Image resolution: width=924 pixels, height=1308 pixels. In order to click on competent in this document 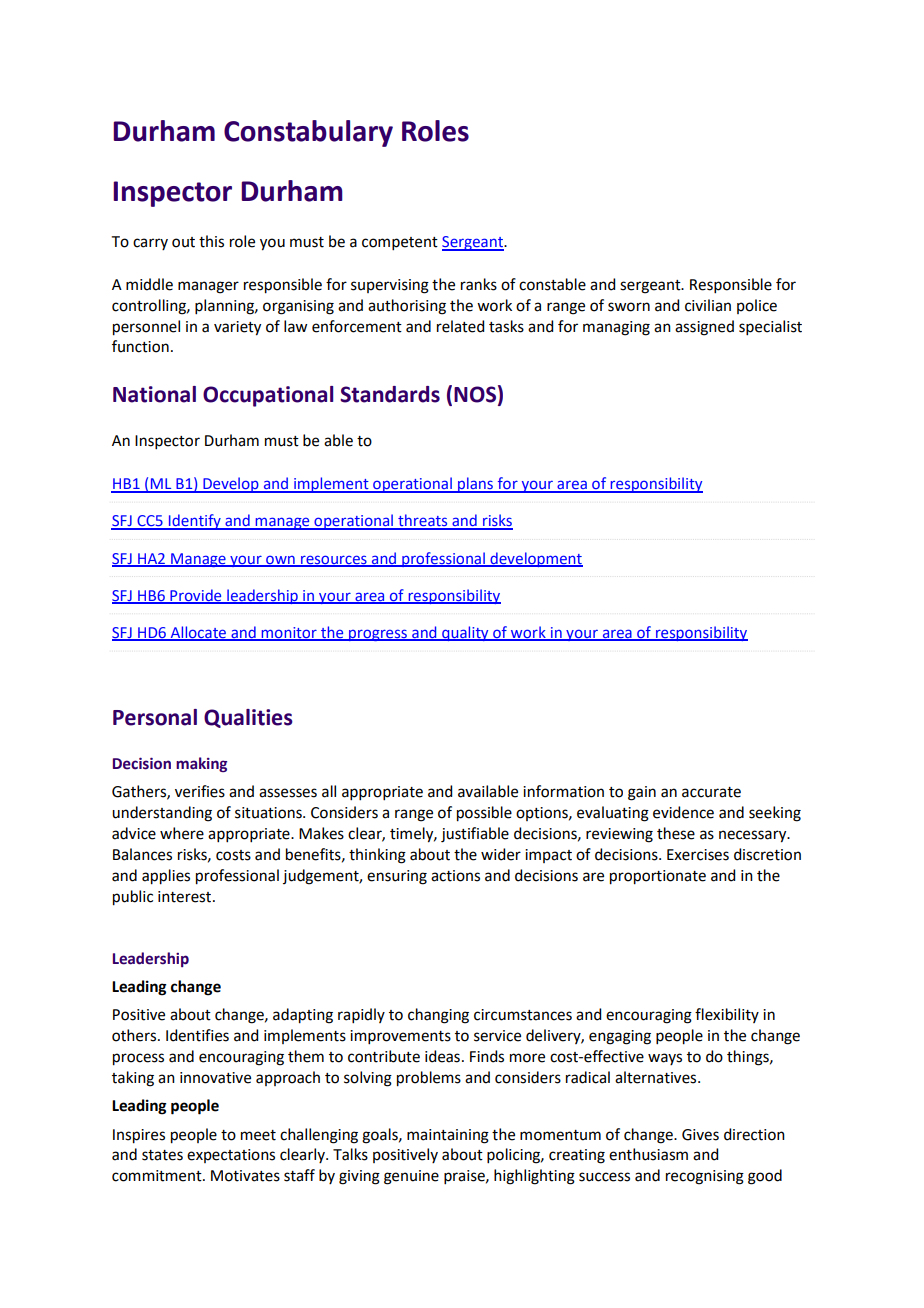, I will do `click(400, 243)`.
